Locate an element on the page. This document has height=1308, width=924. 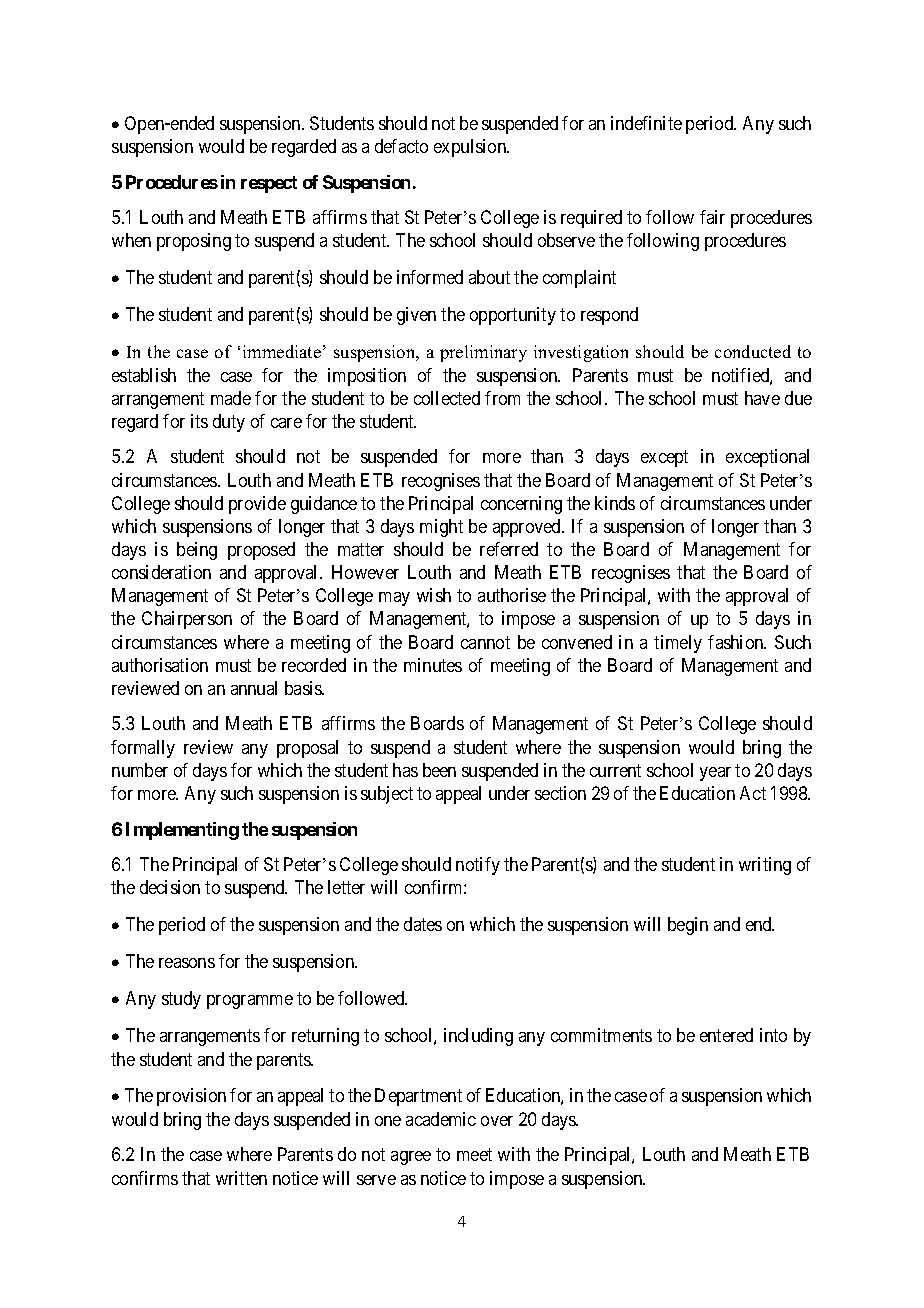
fair is located at coordinates (712, 217).
